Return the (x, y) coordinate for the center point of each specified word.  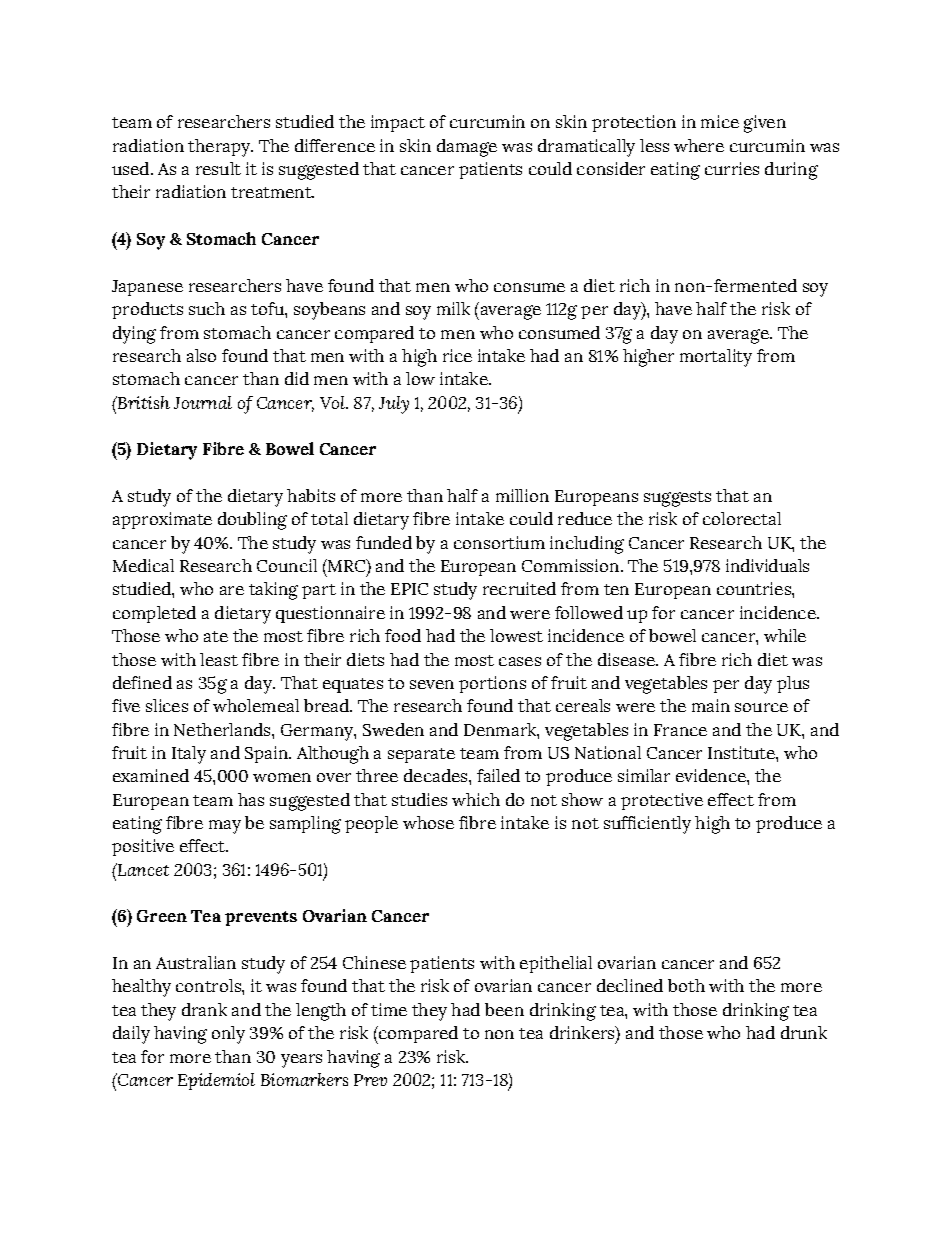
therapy (220, 148)
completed (154, 614)
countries (755, 588)
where (699, 145)
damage (467, 148)
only (228, 1035)
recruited (519, 588)
